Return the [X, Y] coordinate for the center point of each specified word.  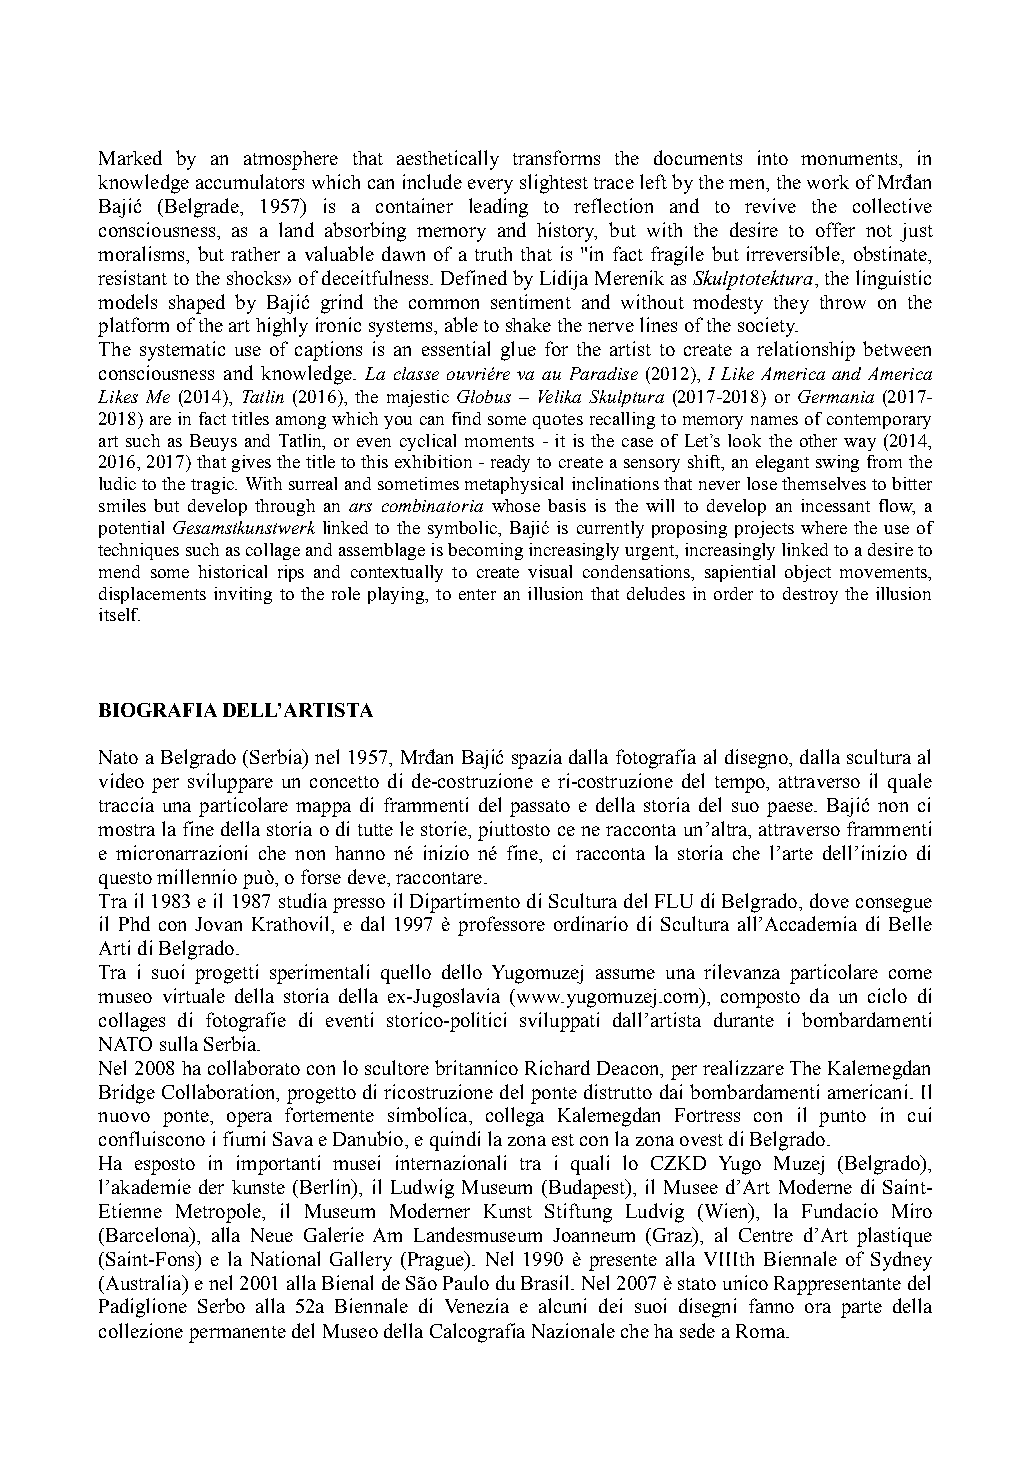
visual [550, 571]
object [808, 573]
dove [829, 900]
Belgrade [201, 208]
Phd [134, 923]
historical [232, 571]
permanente [237, 1334]
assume [625, 974]
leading [498, 208]
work [828, 182]
